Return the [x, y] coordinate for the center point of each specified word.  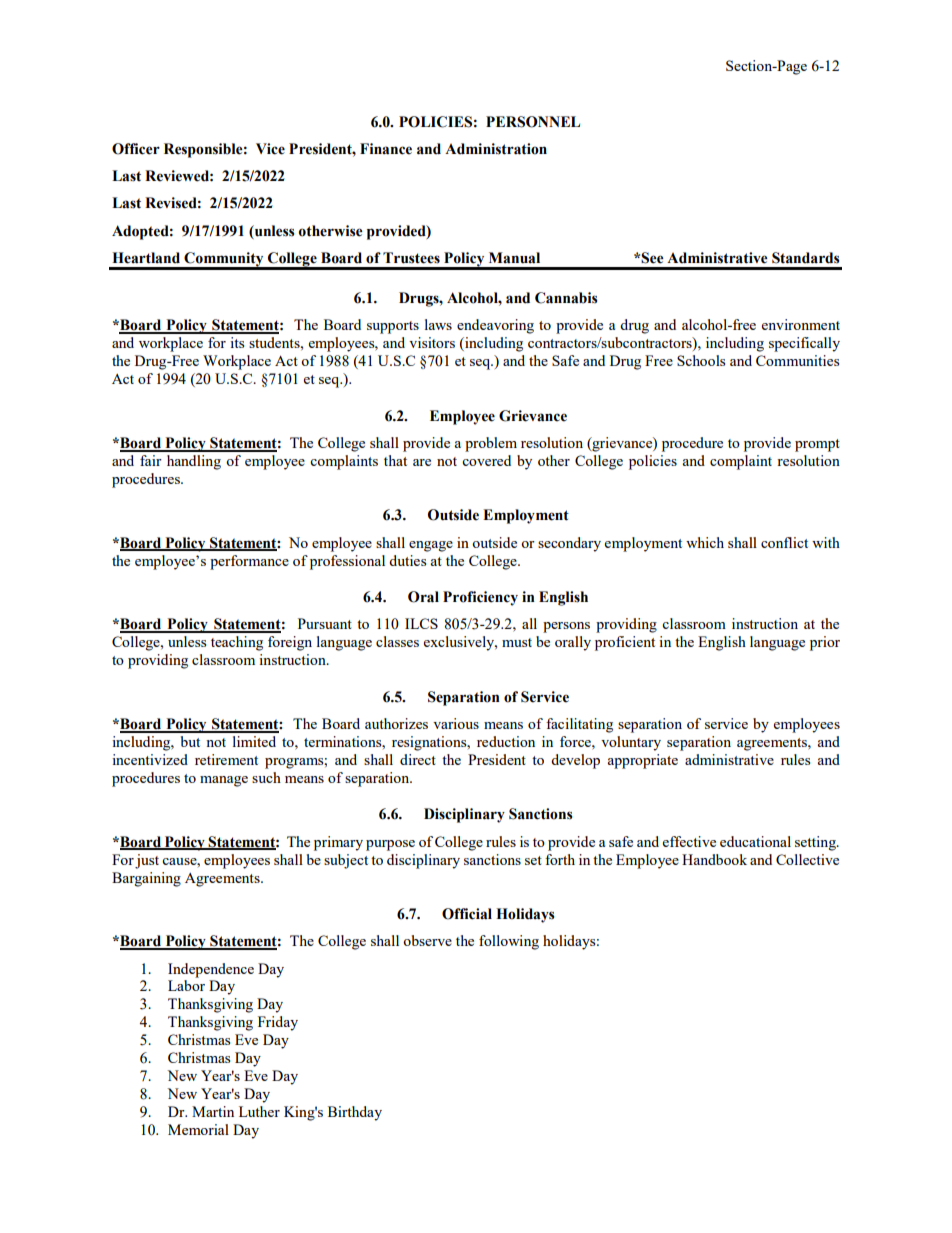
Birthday [355, 1113]
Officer [136, 149]
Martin [213, 1111]
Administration [496, 149]
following [509, 942]
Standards [806, 258]
